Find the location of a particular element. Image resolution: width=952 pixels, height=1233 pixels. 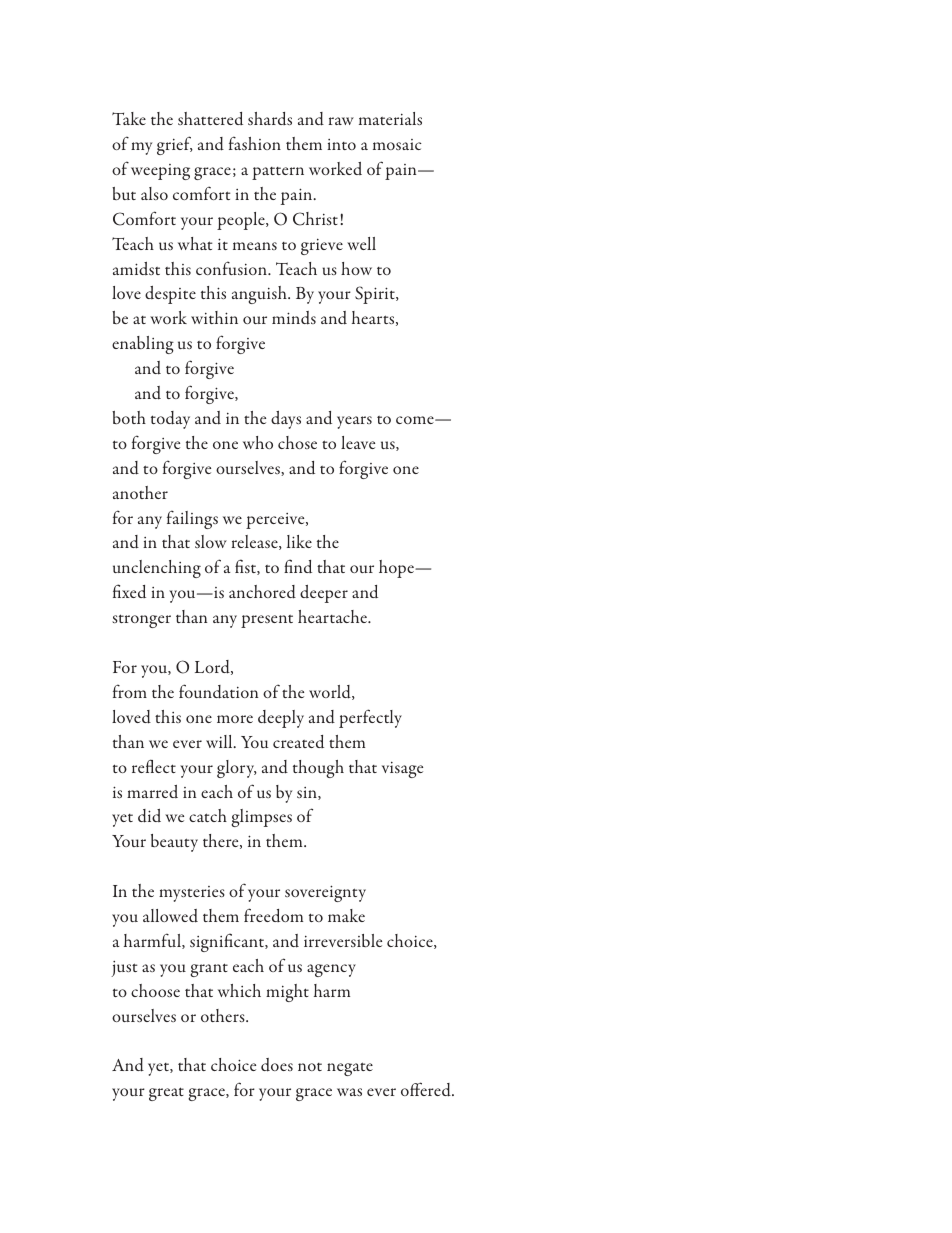

grief is located at coordinates (175, 145).
